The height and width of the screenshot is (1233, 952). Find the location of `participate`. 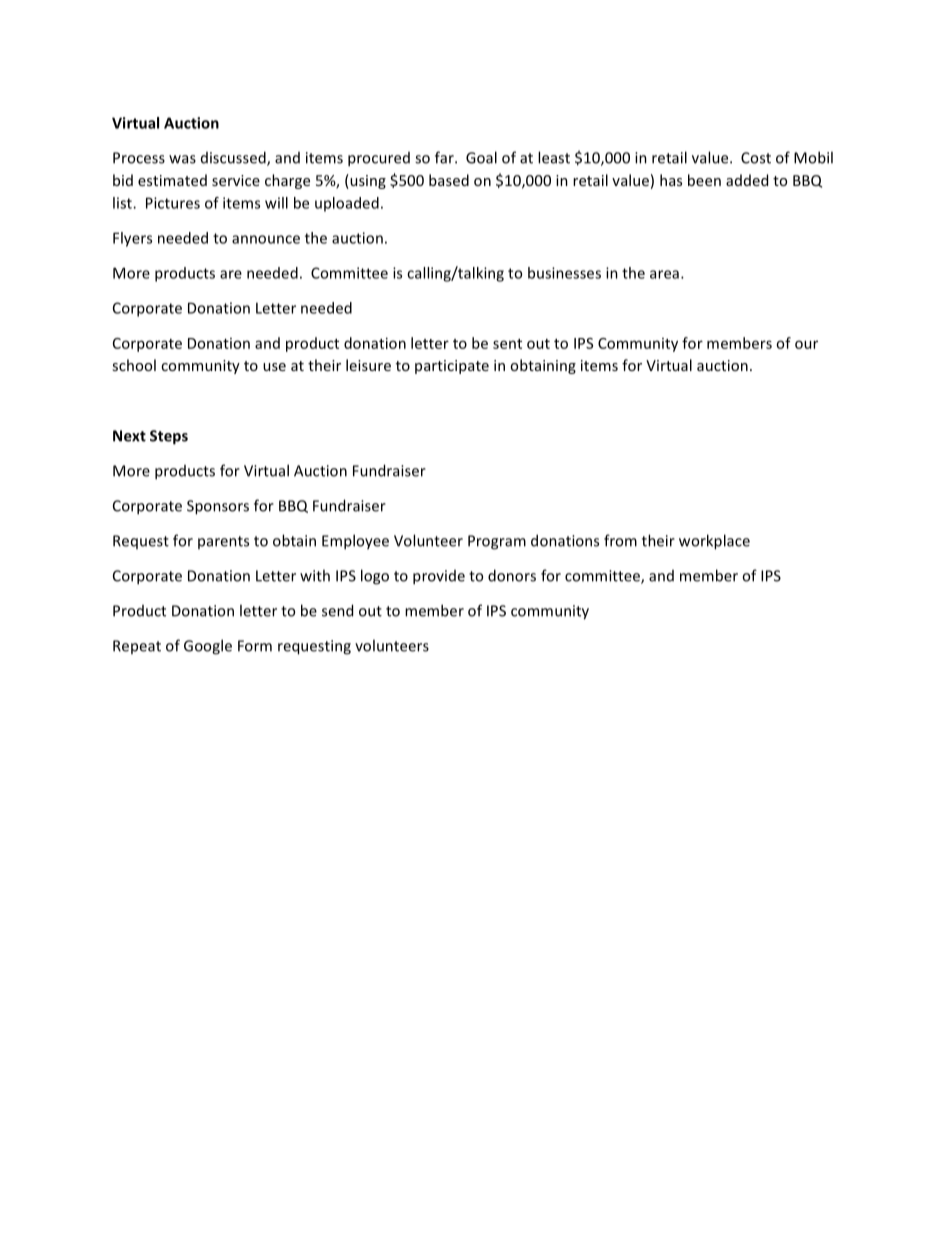

participate is located at coordinates (452, 367).
